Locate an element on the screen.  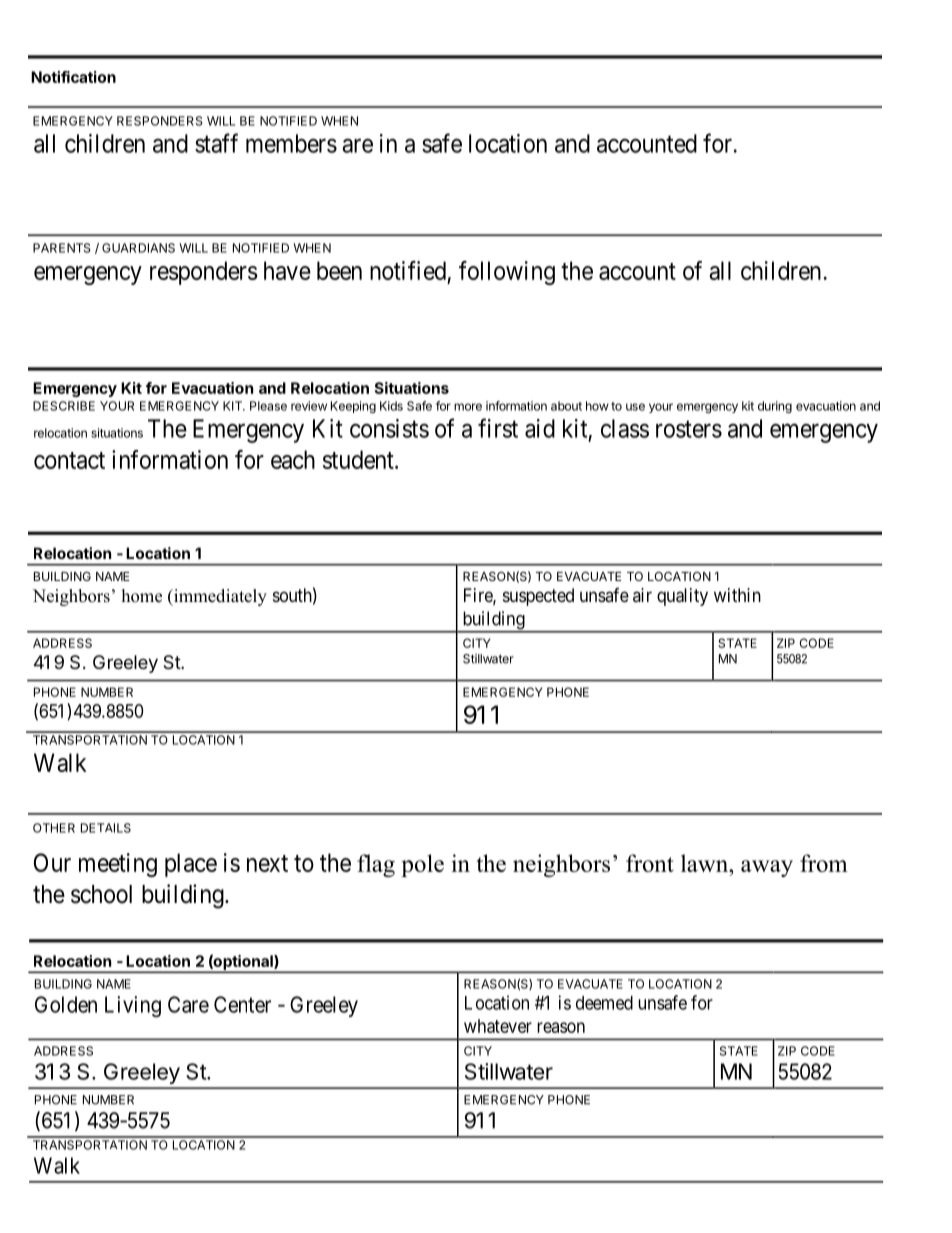
DETAILS is located at coordinates (106, 828).
